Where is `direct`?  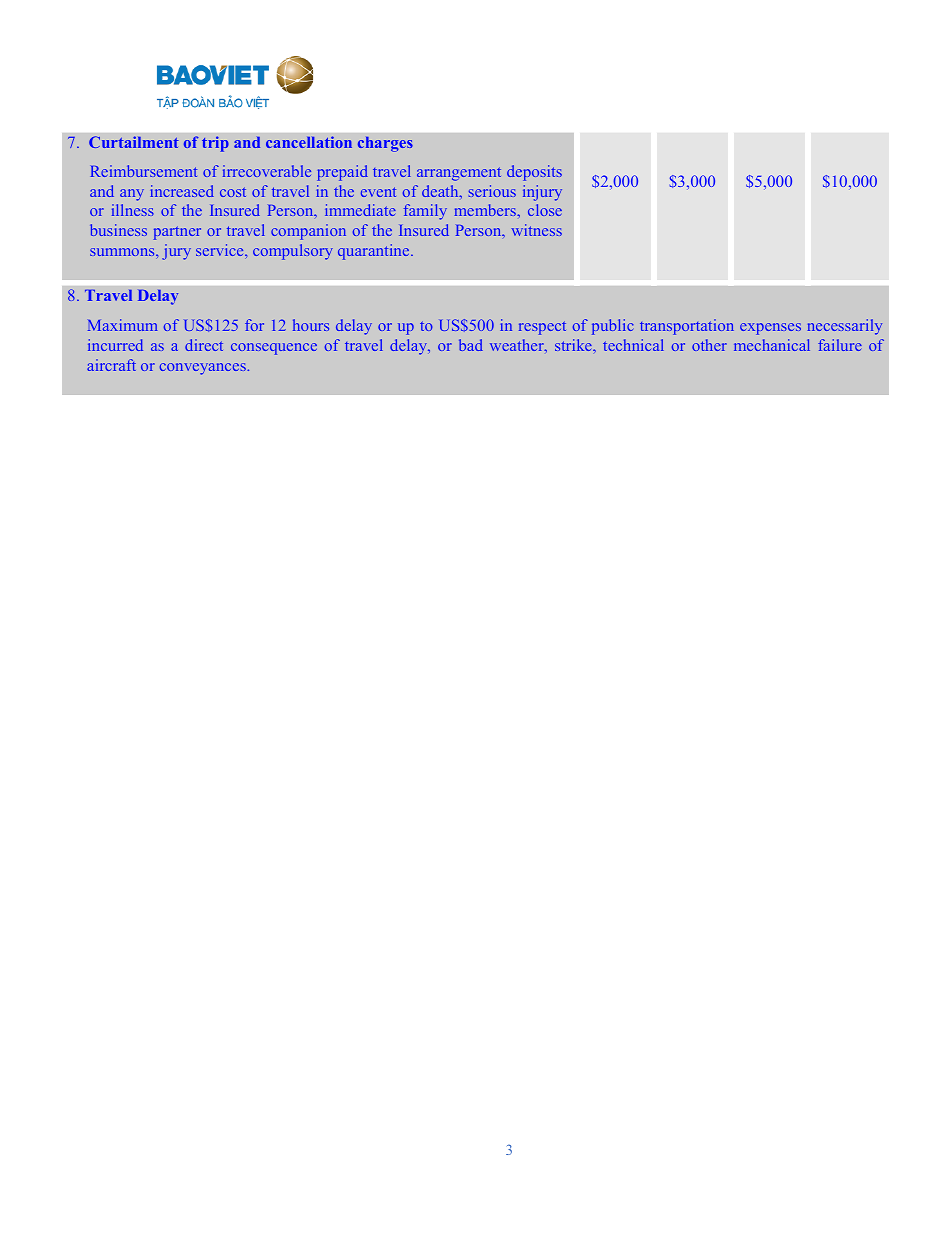
direct is located at coordinates (204, 345).
